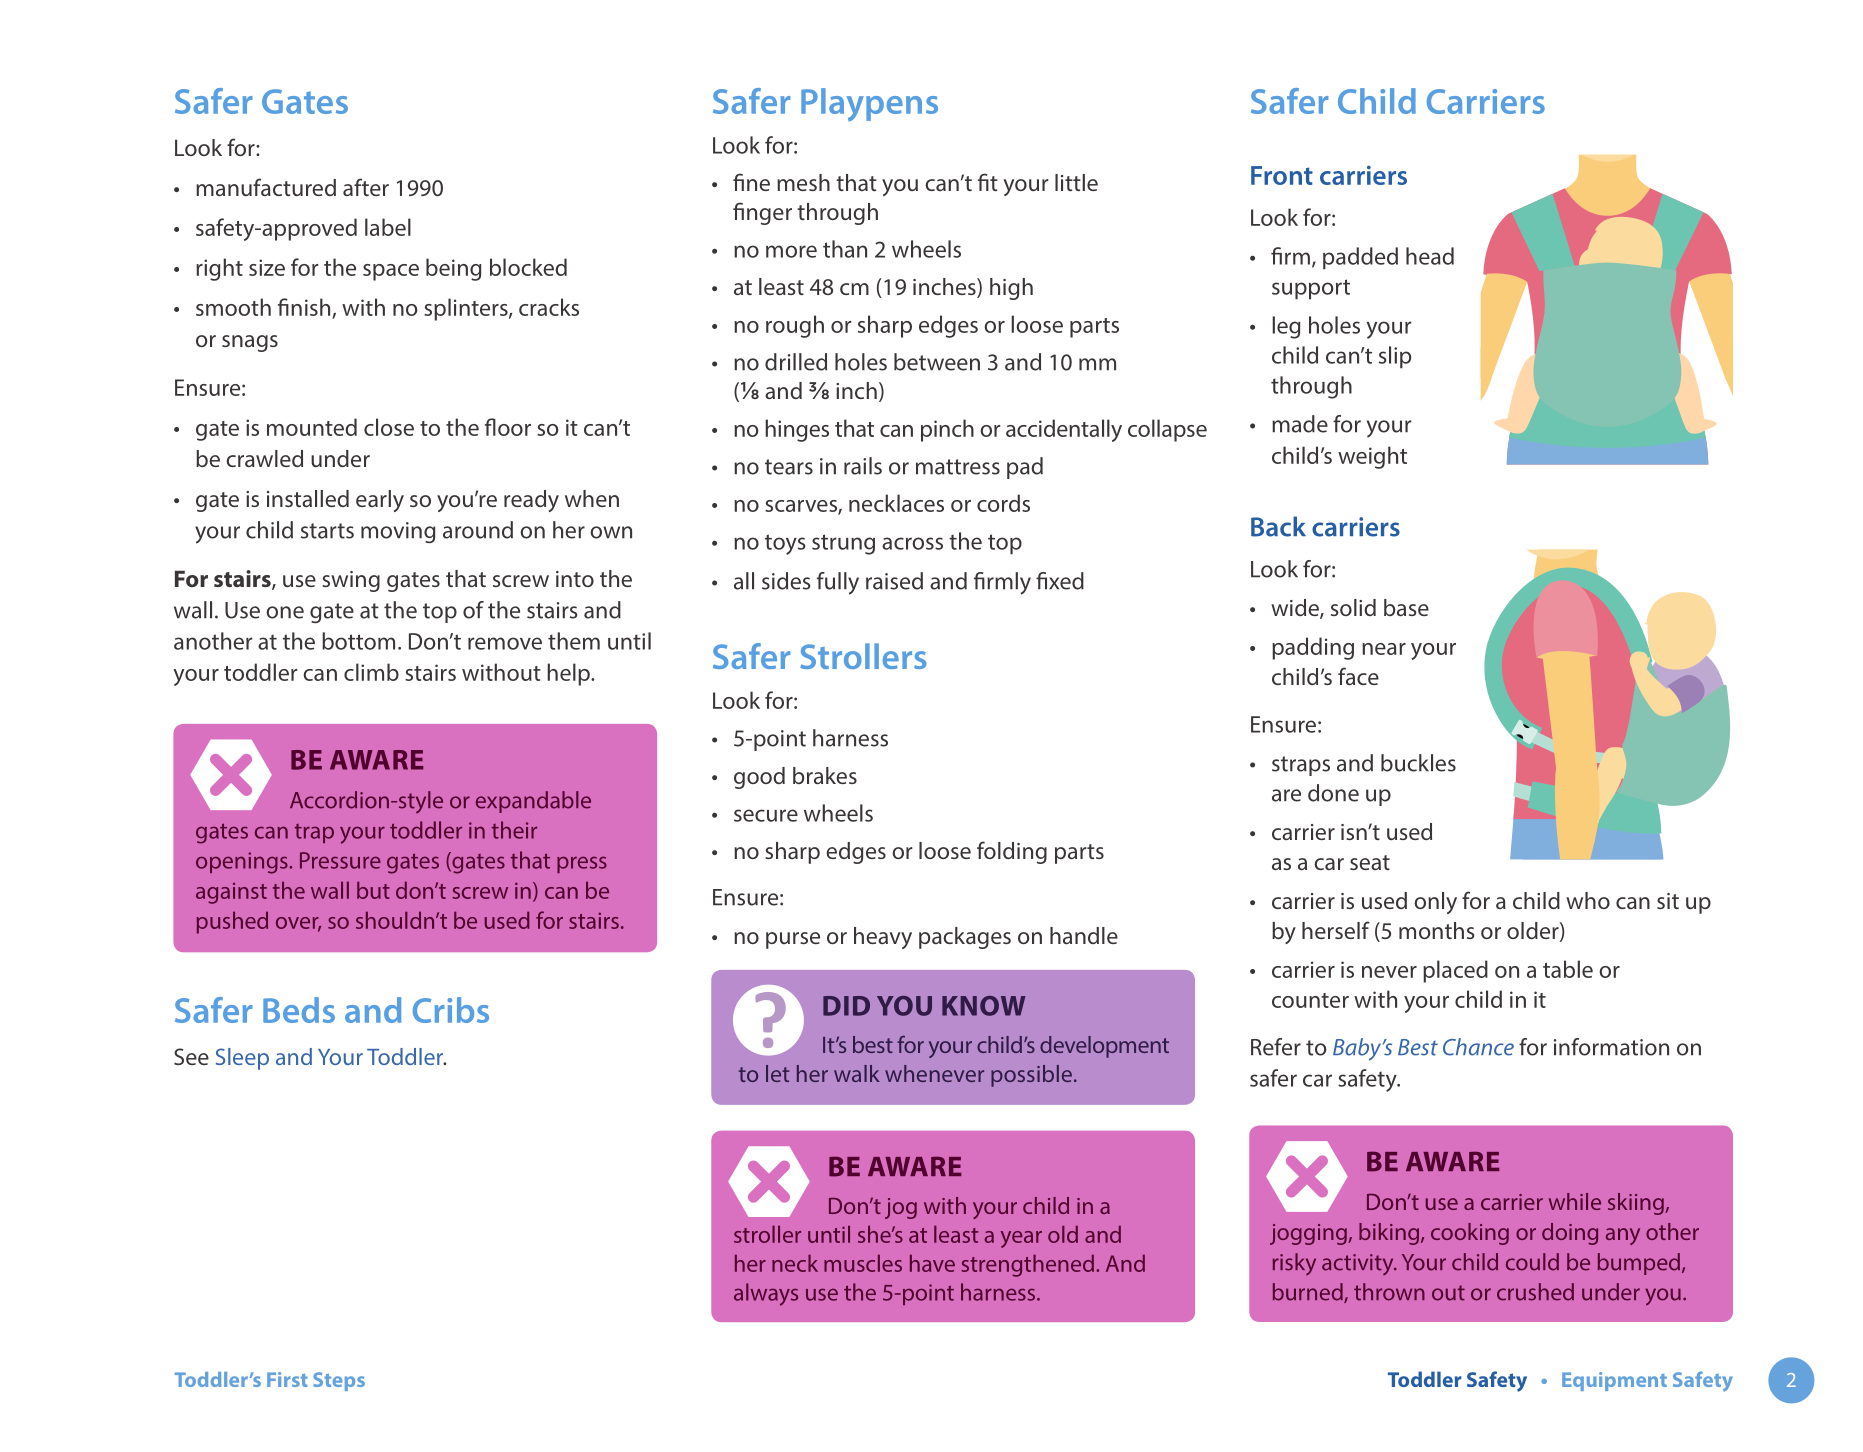 This screenshot has height=1452, width=1863. What do you see at coordinates (1430, 256) in the screenshot?
I see `head` at bounding box center [1430, 256].
